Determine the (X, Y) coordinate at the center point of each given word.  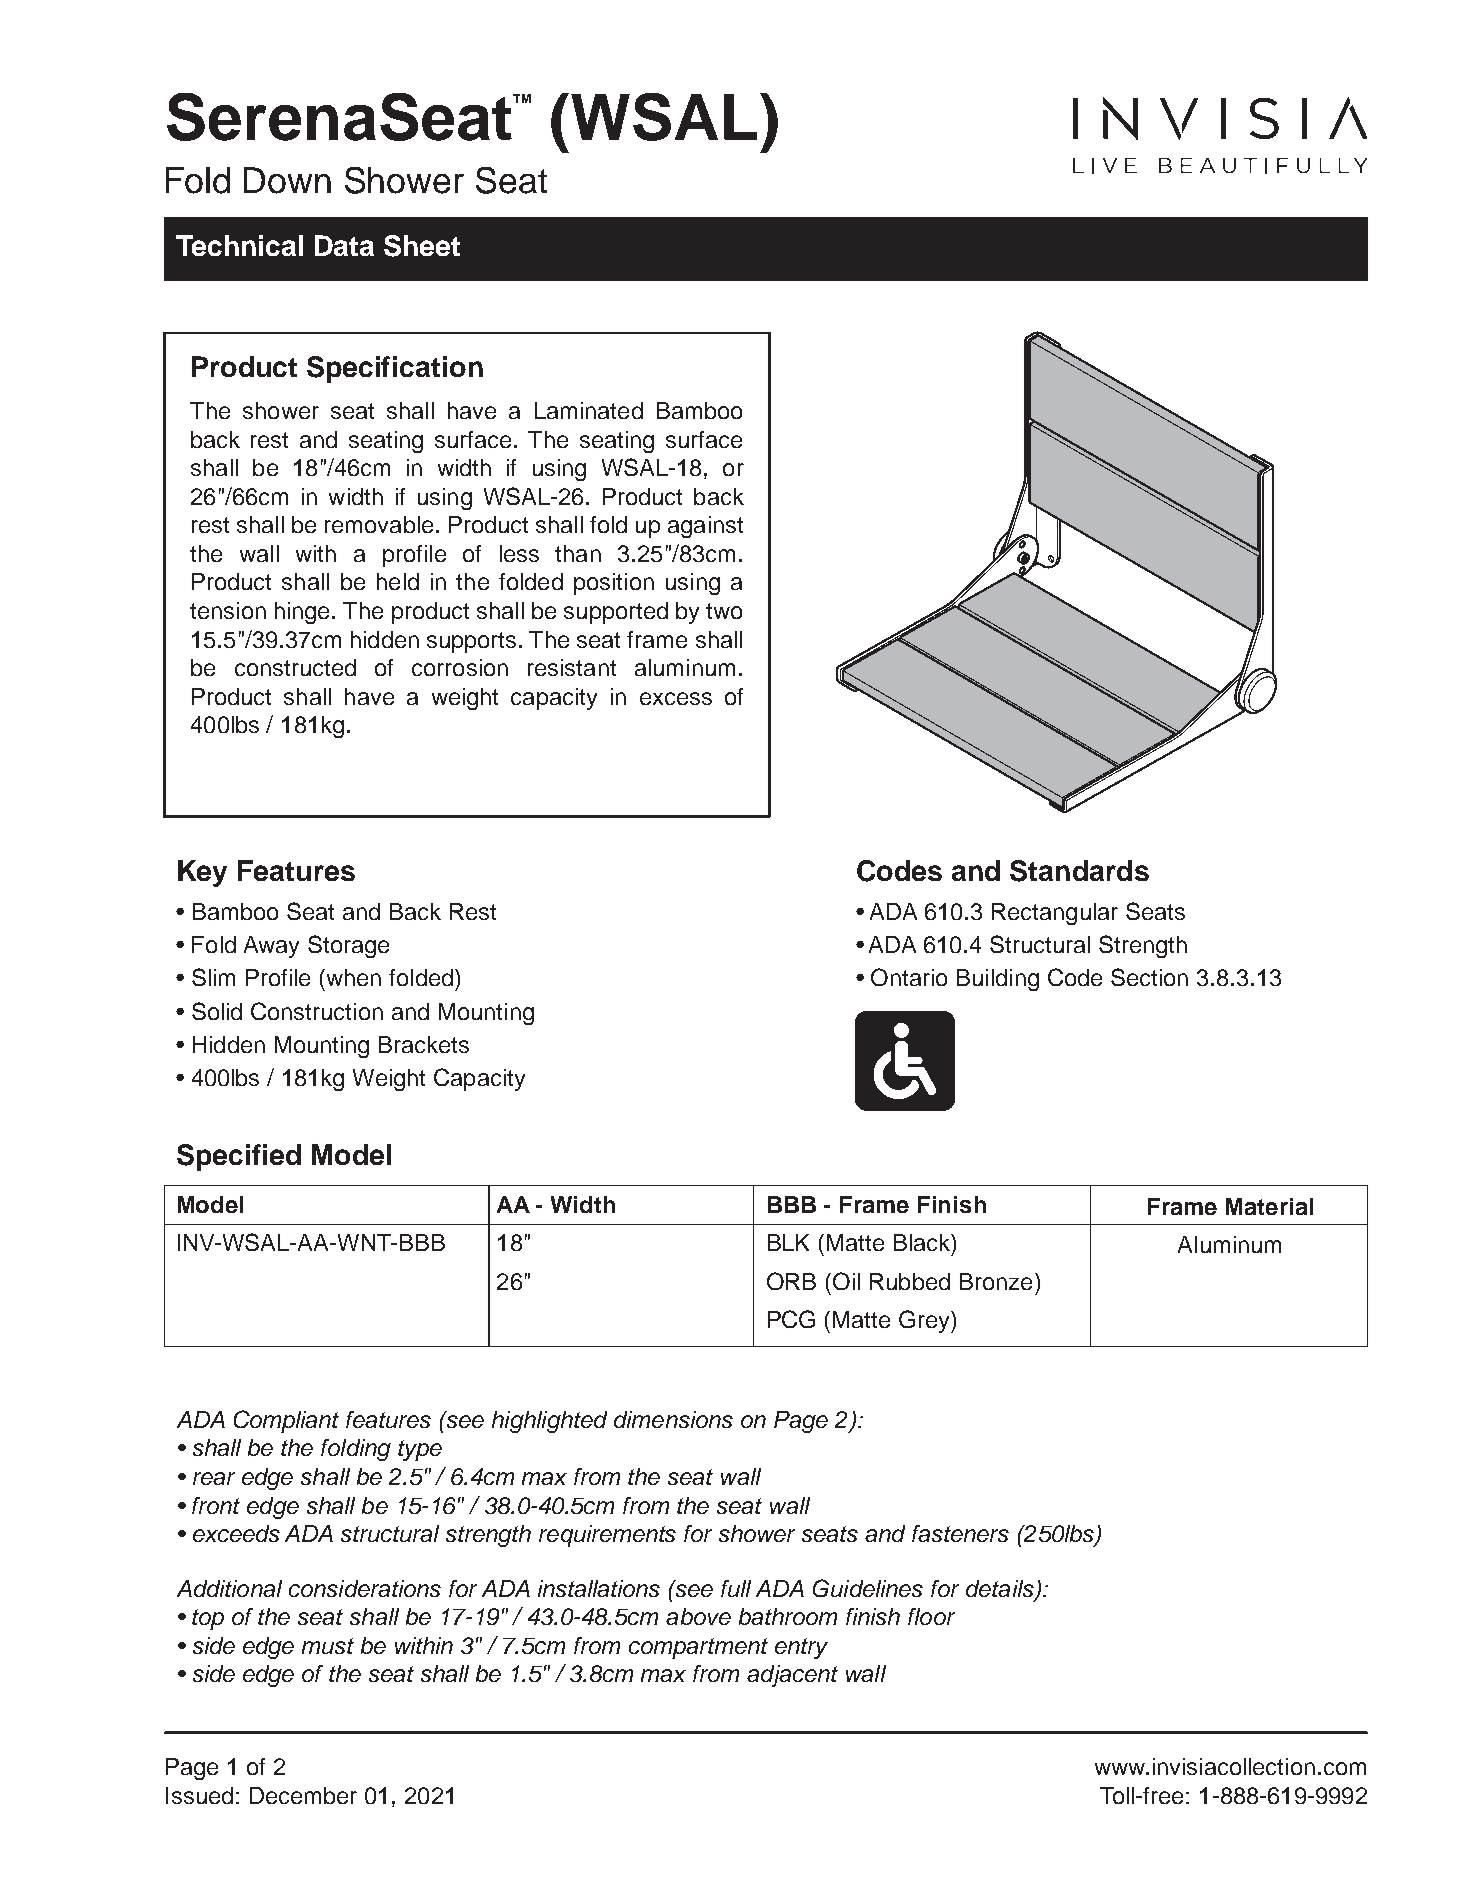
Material (1269, 1206)
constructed (295, 667)
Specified (239, 1157)
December (303, 1795)
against (705, 527)
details (1001, 1589)
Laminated (589, 410)
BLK (788, 1242)
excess (676, 698)
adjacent (792, 1676)
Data (344, 245)
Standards (1079, 871)
